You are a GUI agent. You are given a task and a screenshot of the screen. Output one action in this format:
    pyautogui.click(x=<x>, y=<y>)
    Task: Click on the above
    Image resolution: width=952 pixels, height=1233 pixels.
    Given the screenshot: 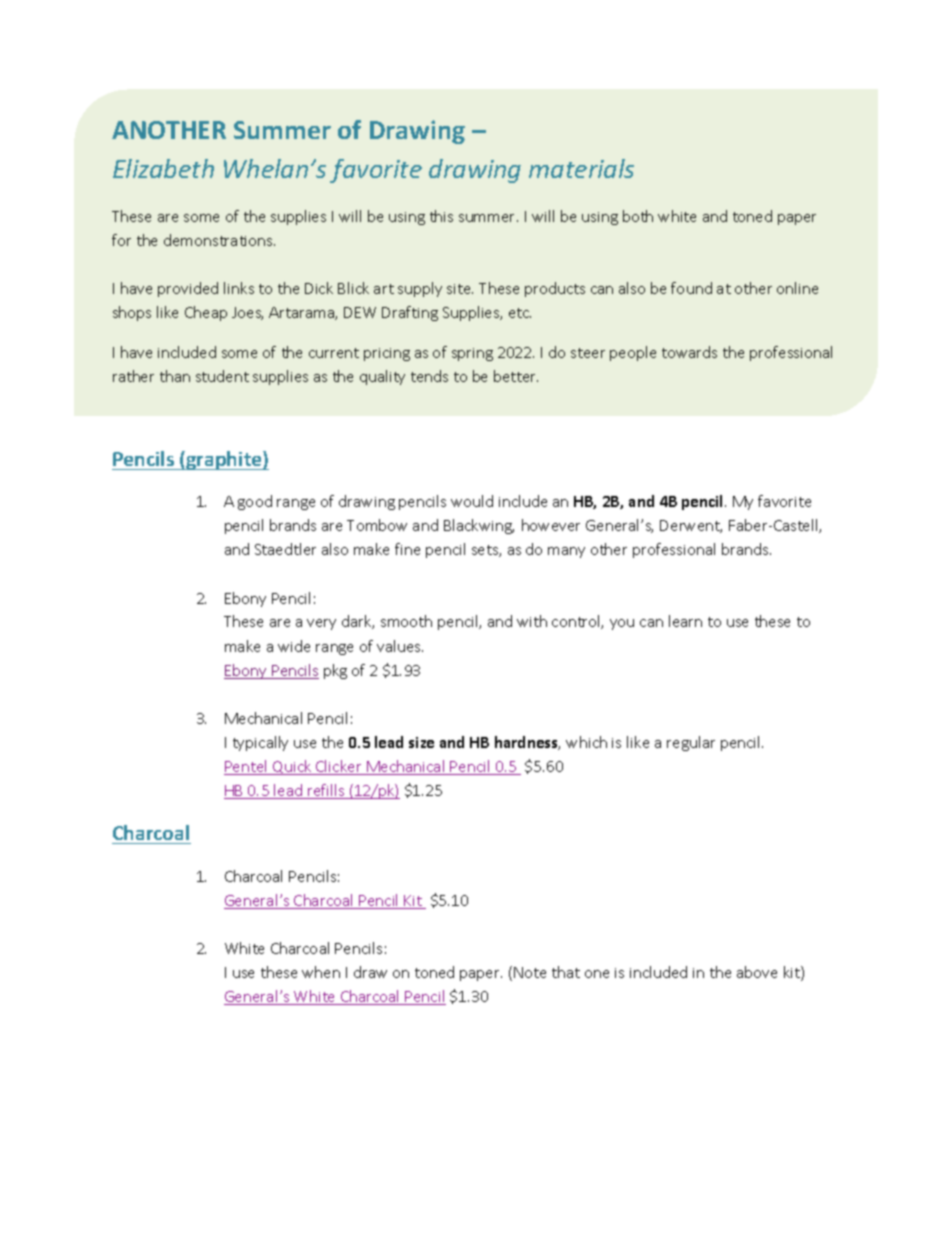 What is the action you would take?
    pyautogui.click(x=757, y=972)
